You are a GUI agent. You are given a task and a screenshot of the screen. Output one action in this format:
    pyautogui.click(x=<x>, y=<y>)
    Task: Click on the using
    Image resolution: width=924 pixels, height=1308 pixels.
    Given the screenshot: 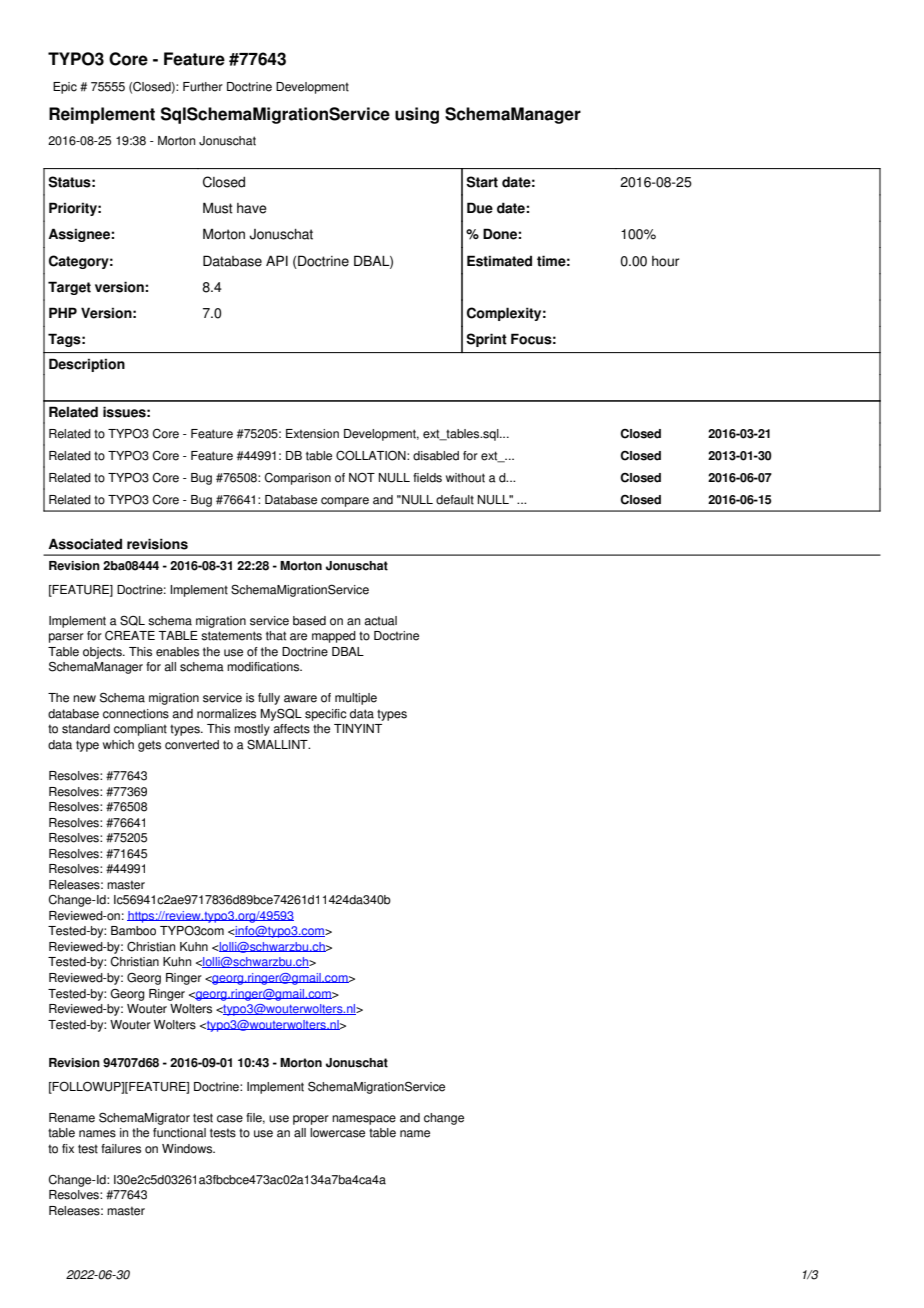 What is the action you would take?
    pyautogui.click(x=417, y=115)
